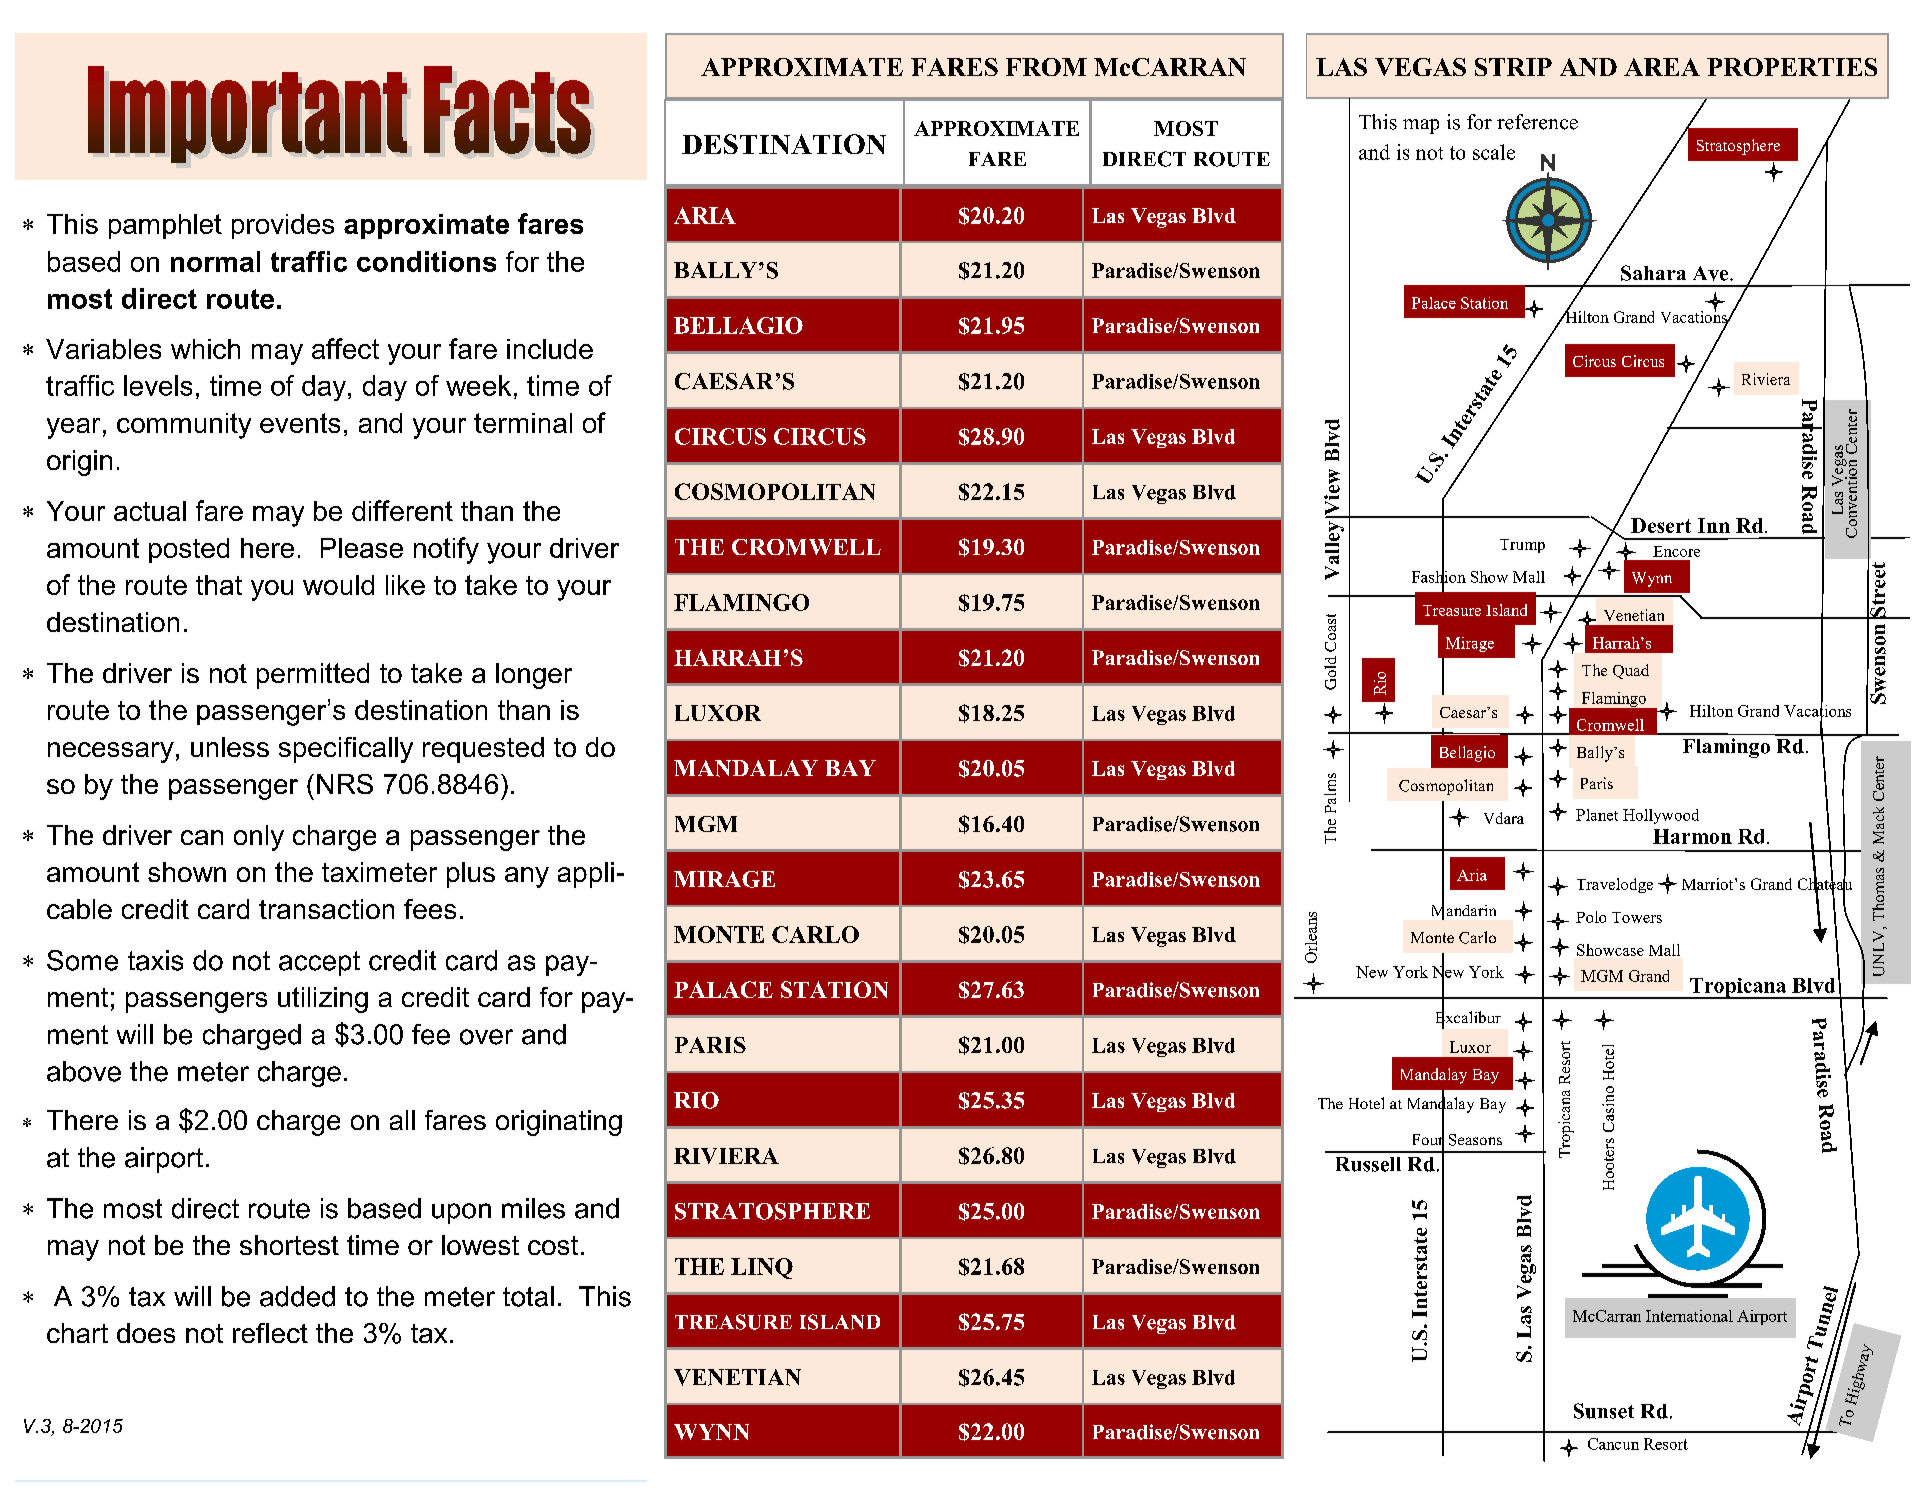 This screenshot has width=1931, height=1492. I want to click on reflect, so click(270, 1333).
